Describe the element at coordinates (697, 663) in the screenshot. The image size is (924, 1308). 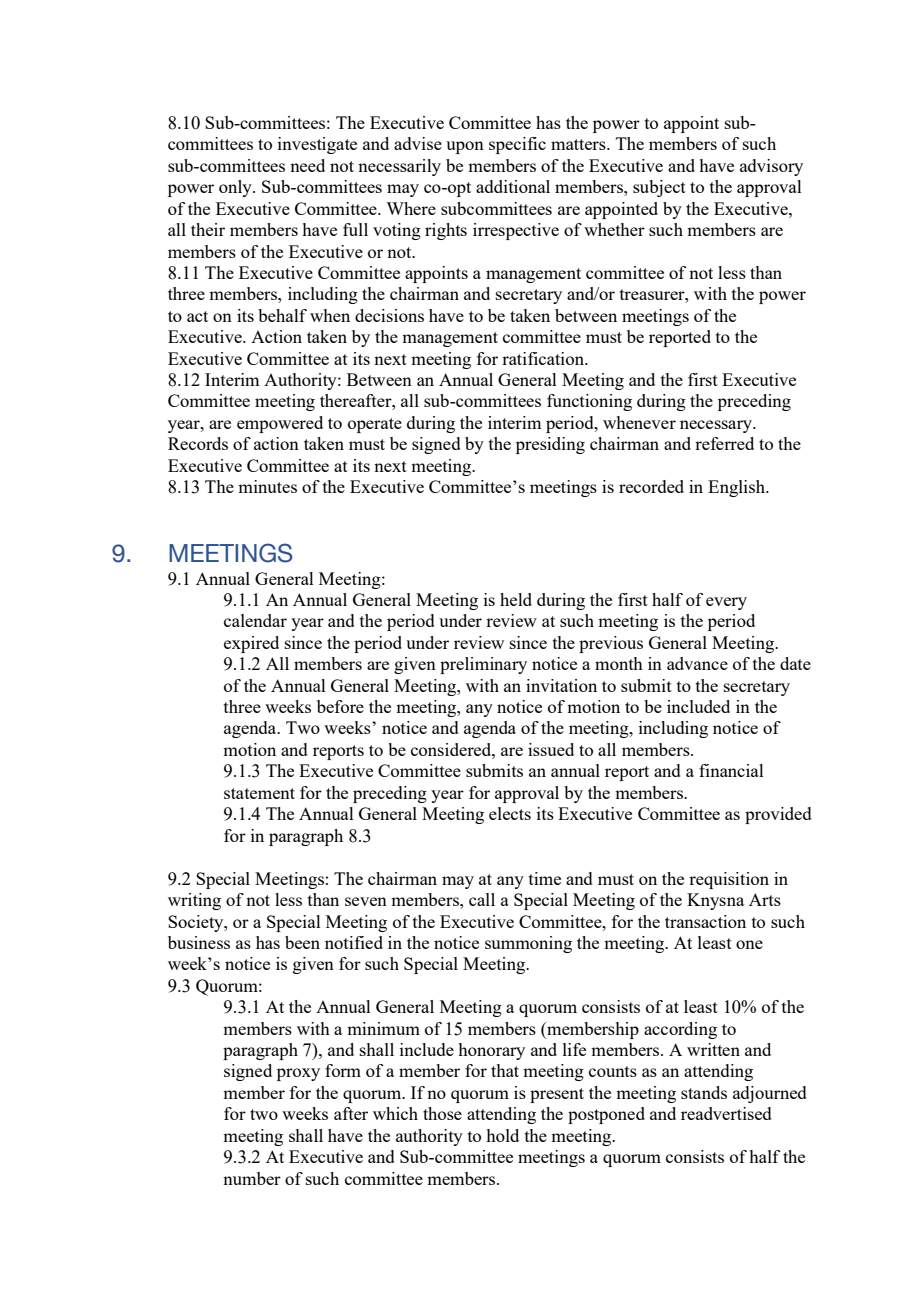
I see `advance` at that location.
